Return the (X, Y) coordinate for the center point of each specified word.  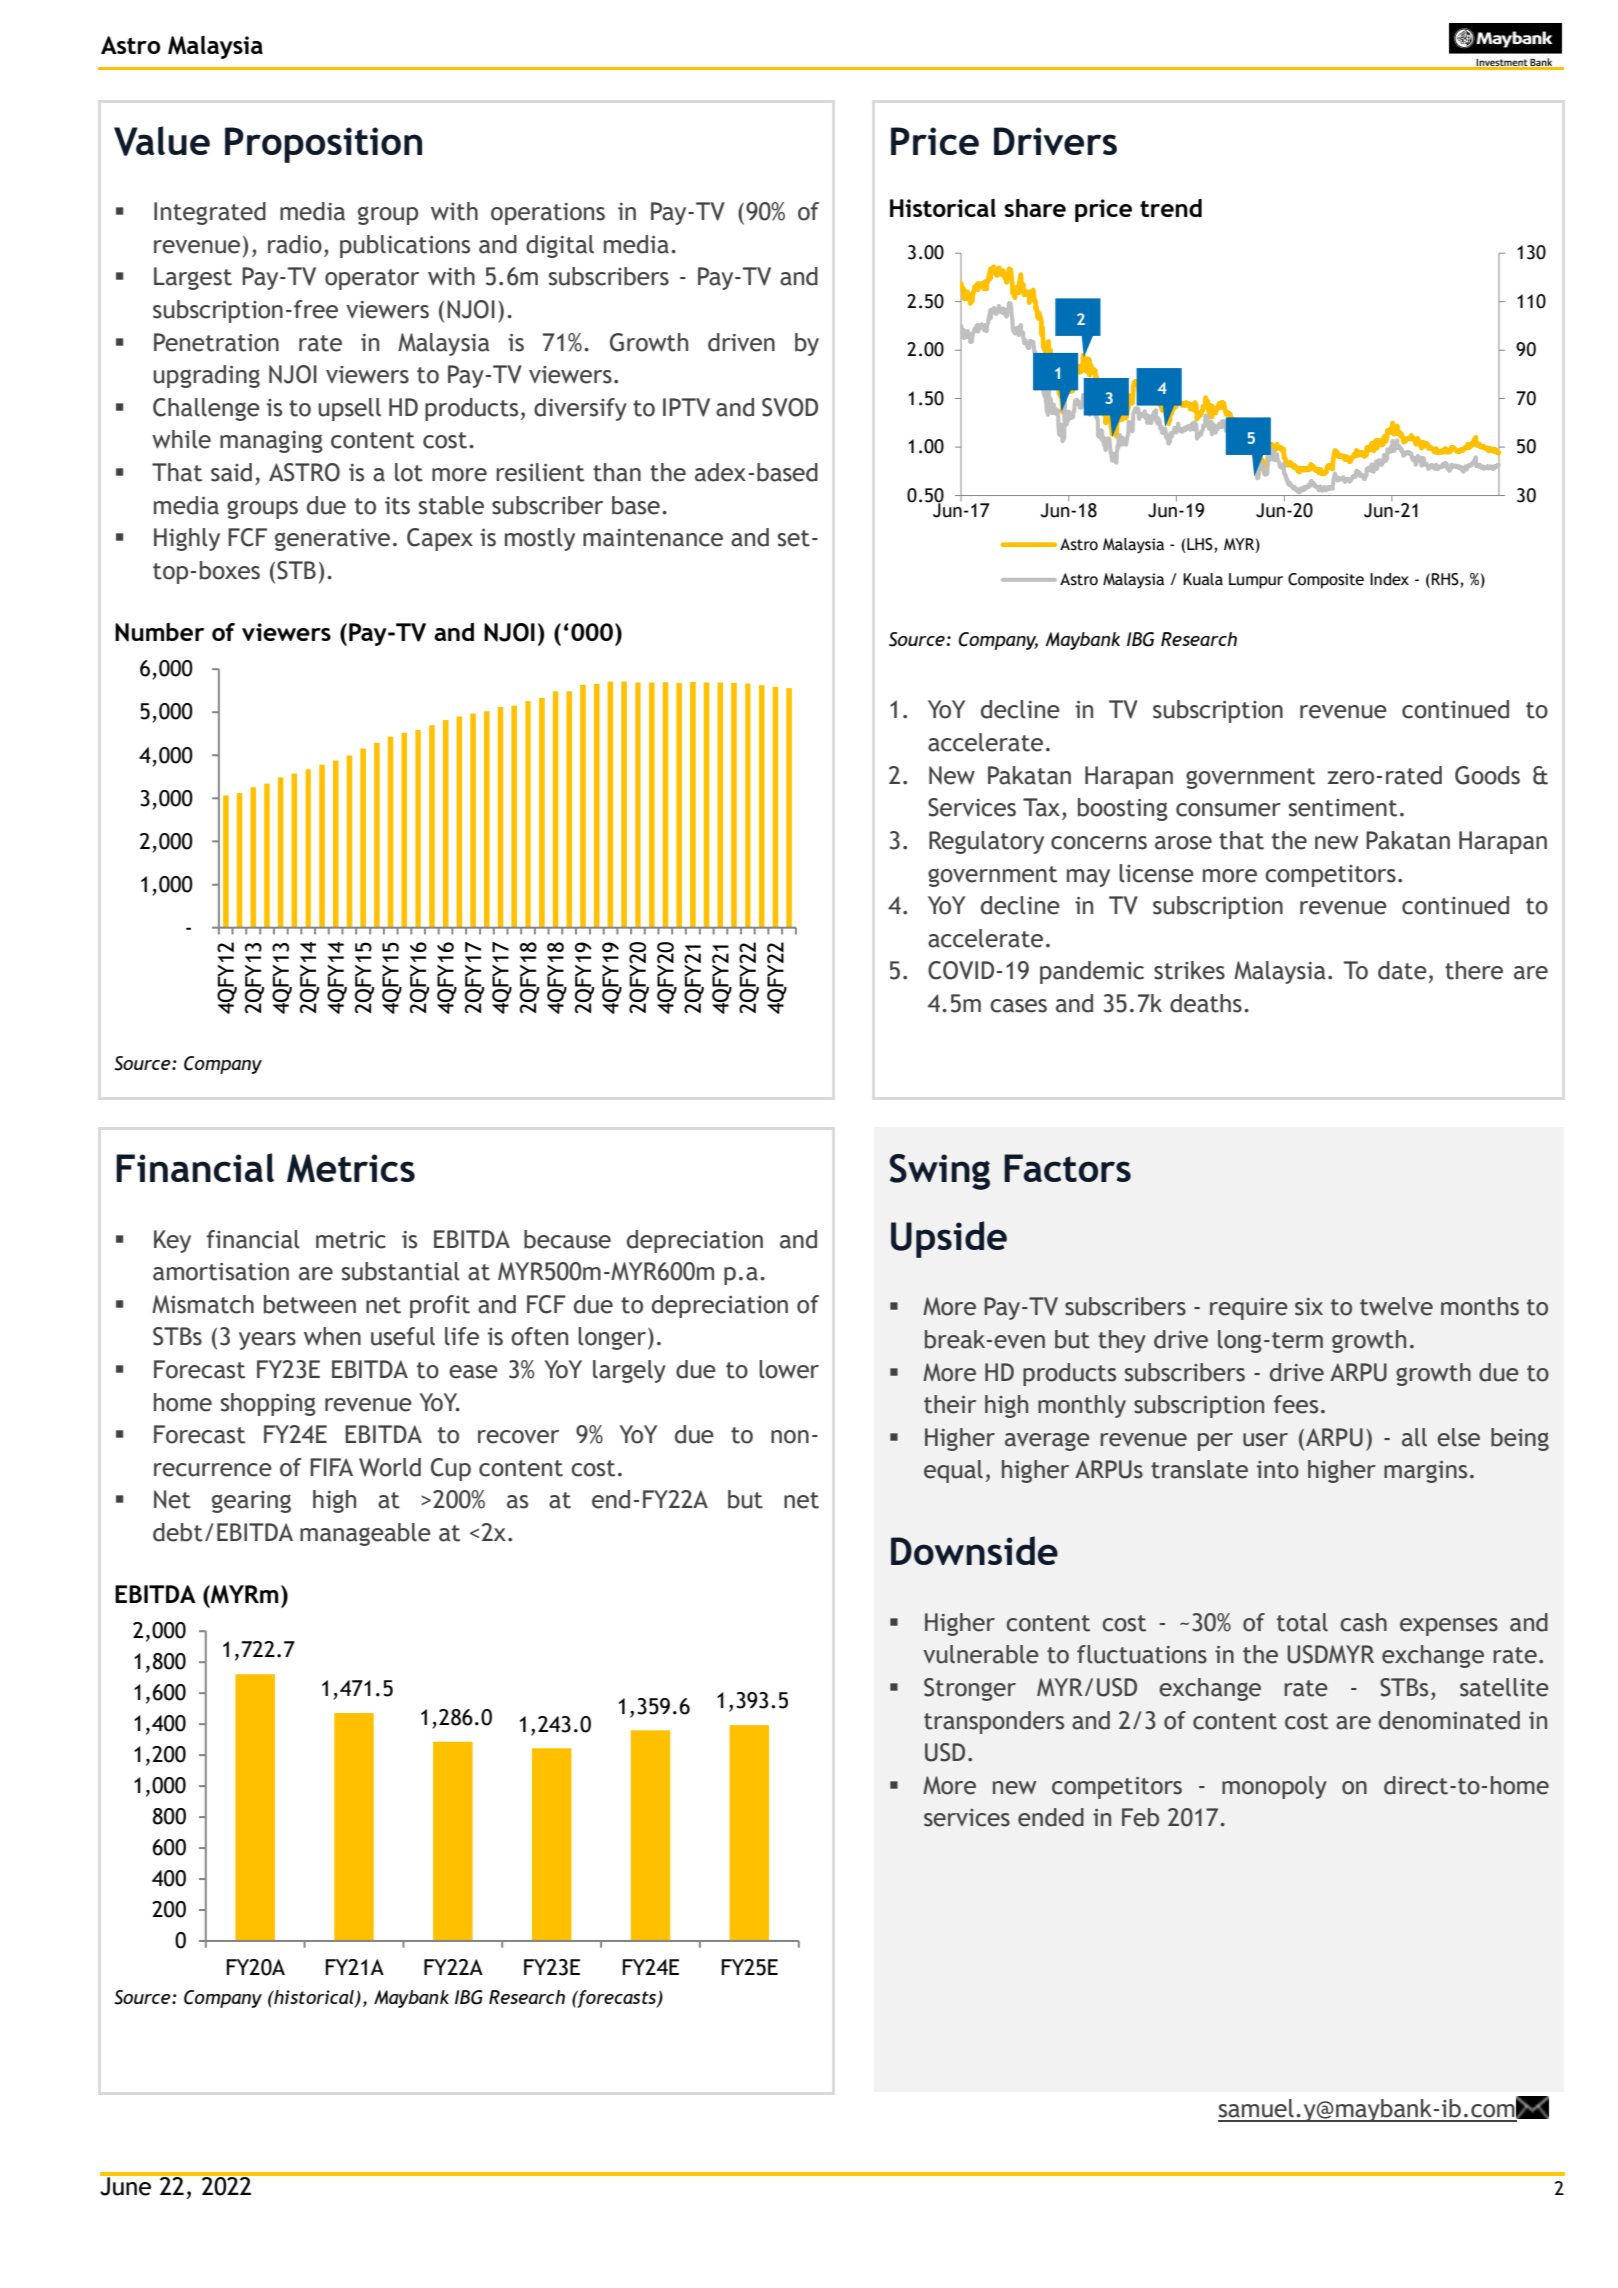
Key (172, 1241)
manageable (365, 1534)
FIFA (331, 1467)
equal (953, 1471)
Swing (940, 1172)
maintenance (653, 538)
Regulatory (986, 842)
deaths (1206, 1003)
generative (332, 540)
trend (1171, 208)
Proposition (323, 145)
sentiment (1343, 808)
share (1035, 208)
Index (1389, 579)
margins (1425, 1472)
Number (159, 632)
